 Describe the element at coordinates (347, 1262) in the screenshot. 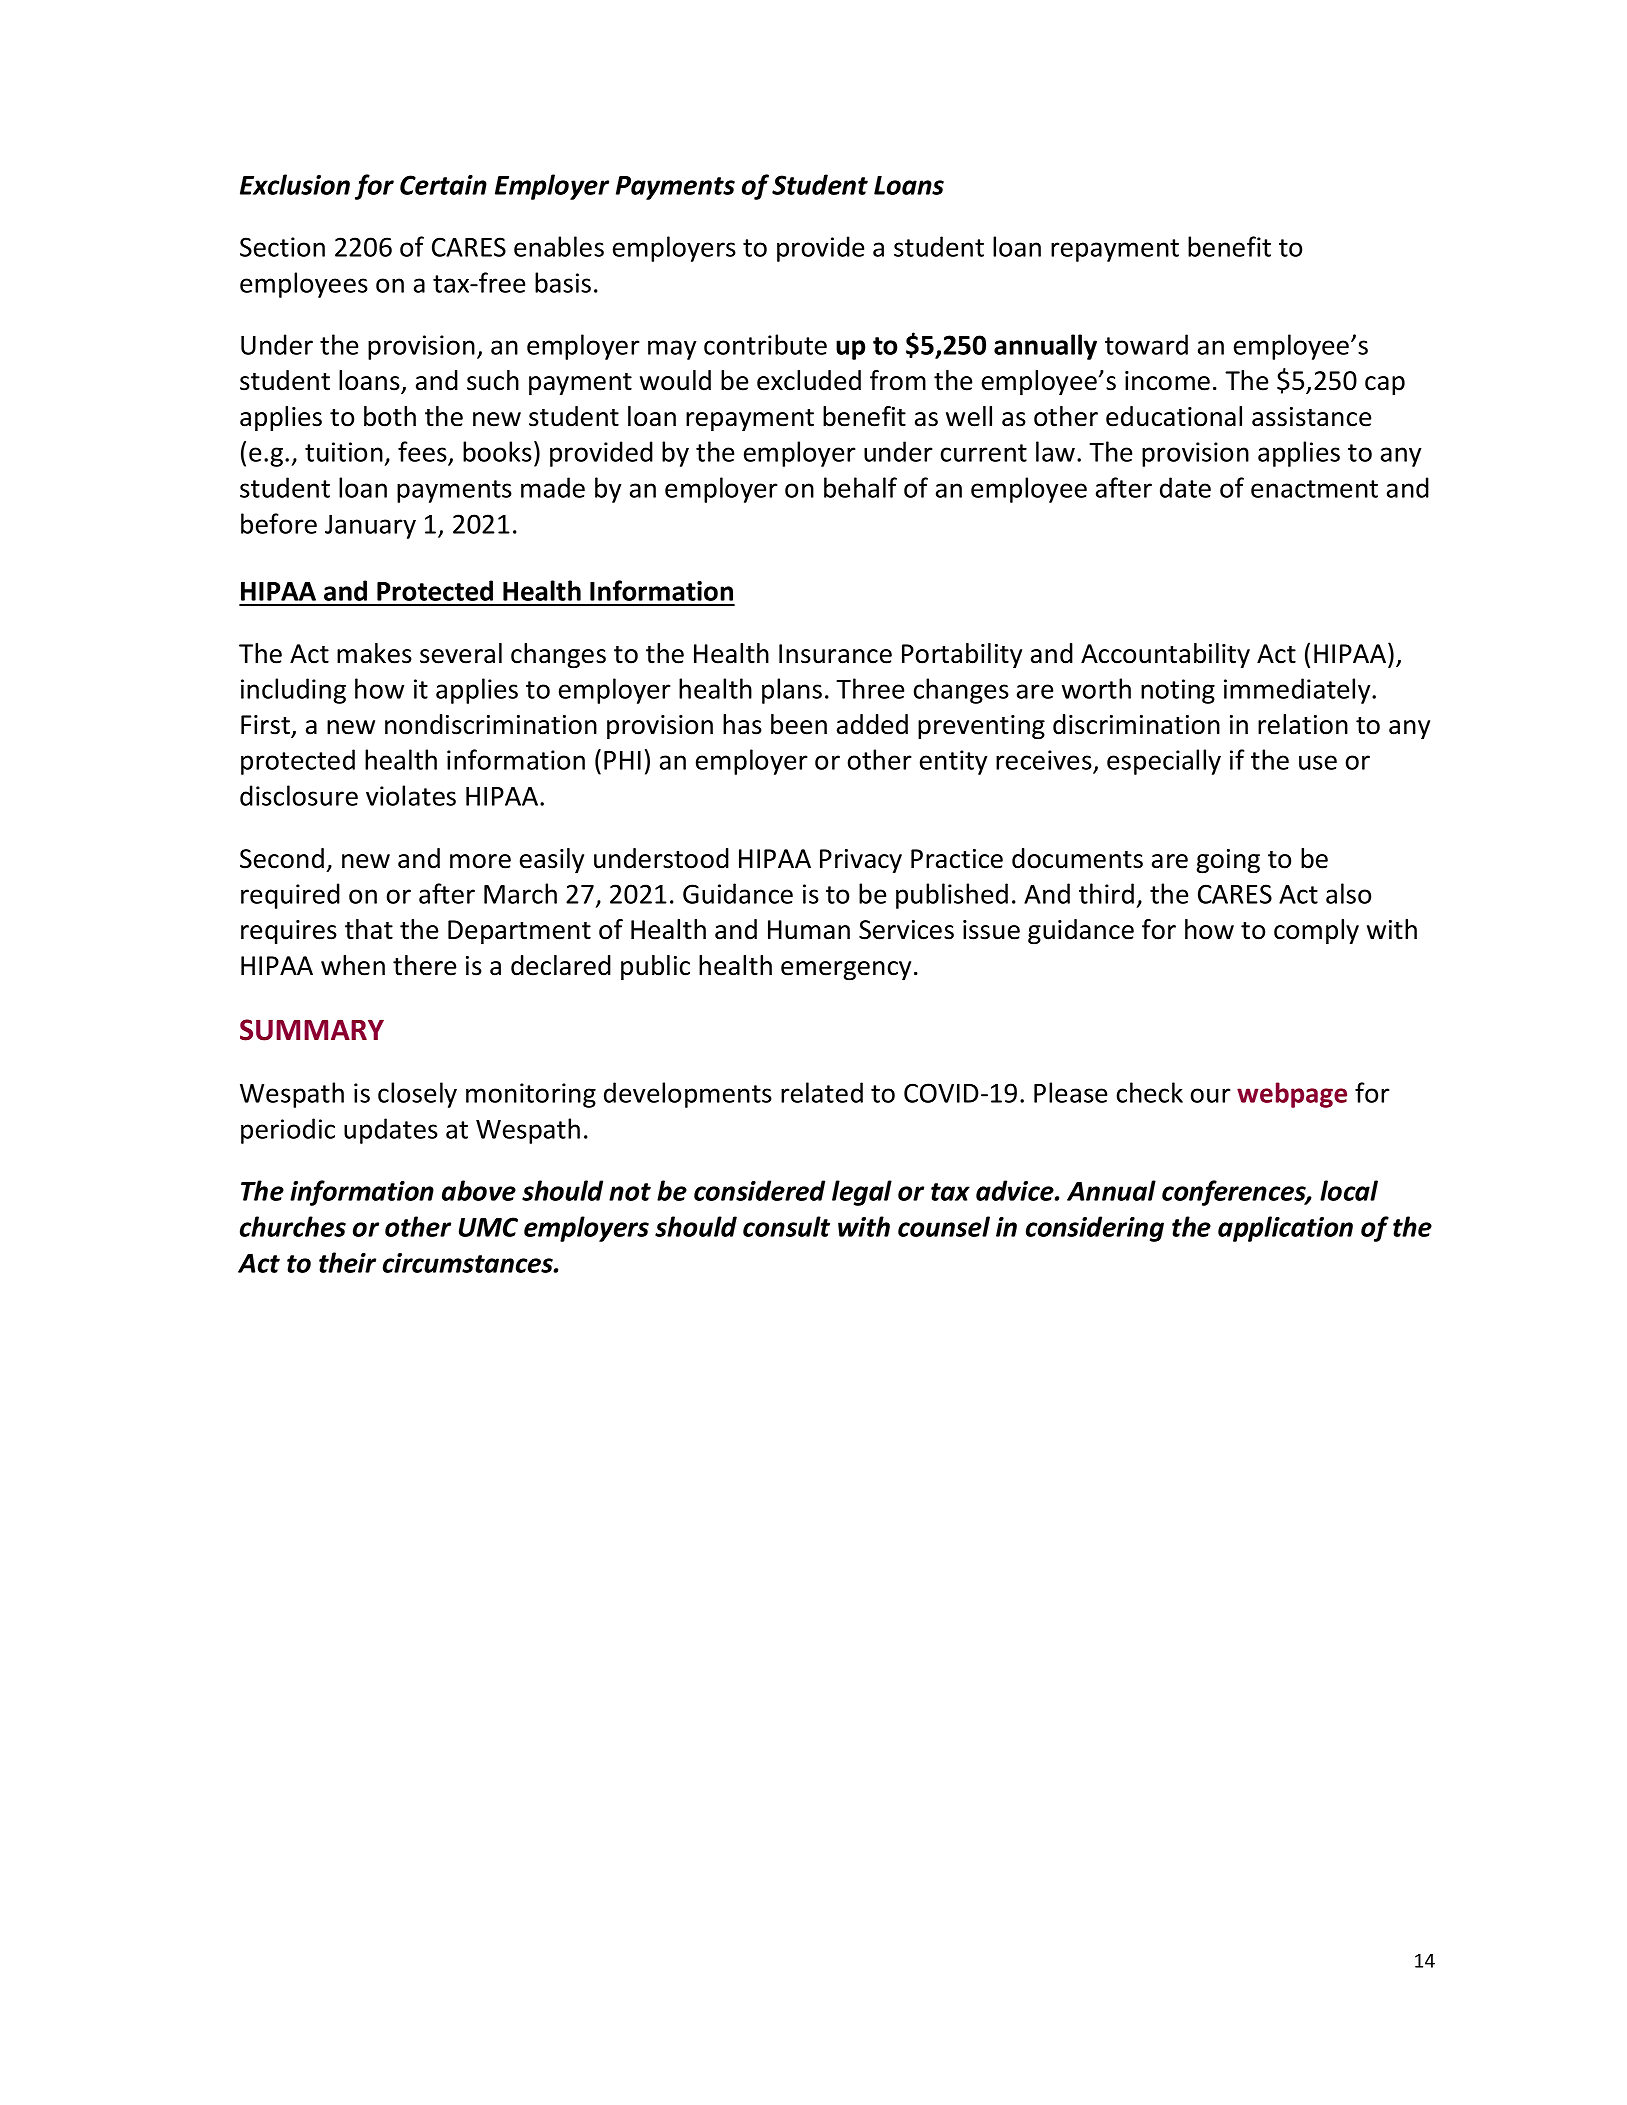

I see `their` at that location.
